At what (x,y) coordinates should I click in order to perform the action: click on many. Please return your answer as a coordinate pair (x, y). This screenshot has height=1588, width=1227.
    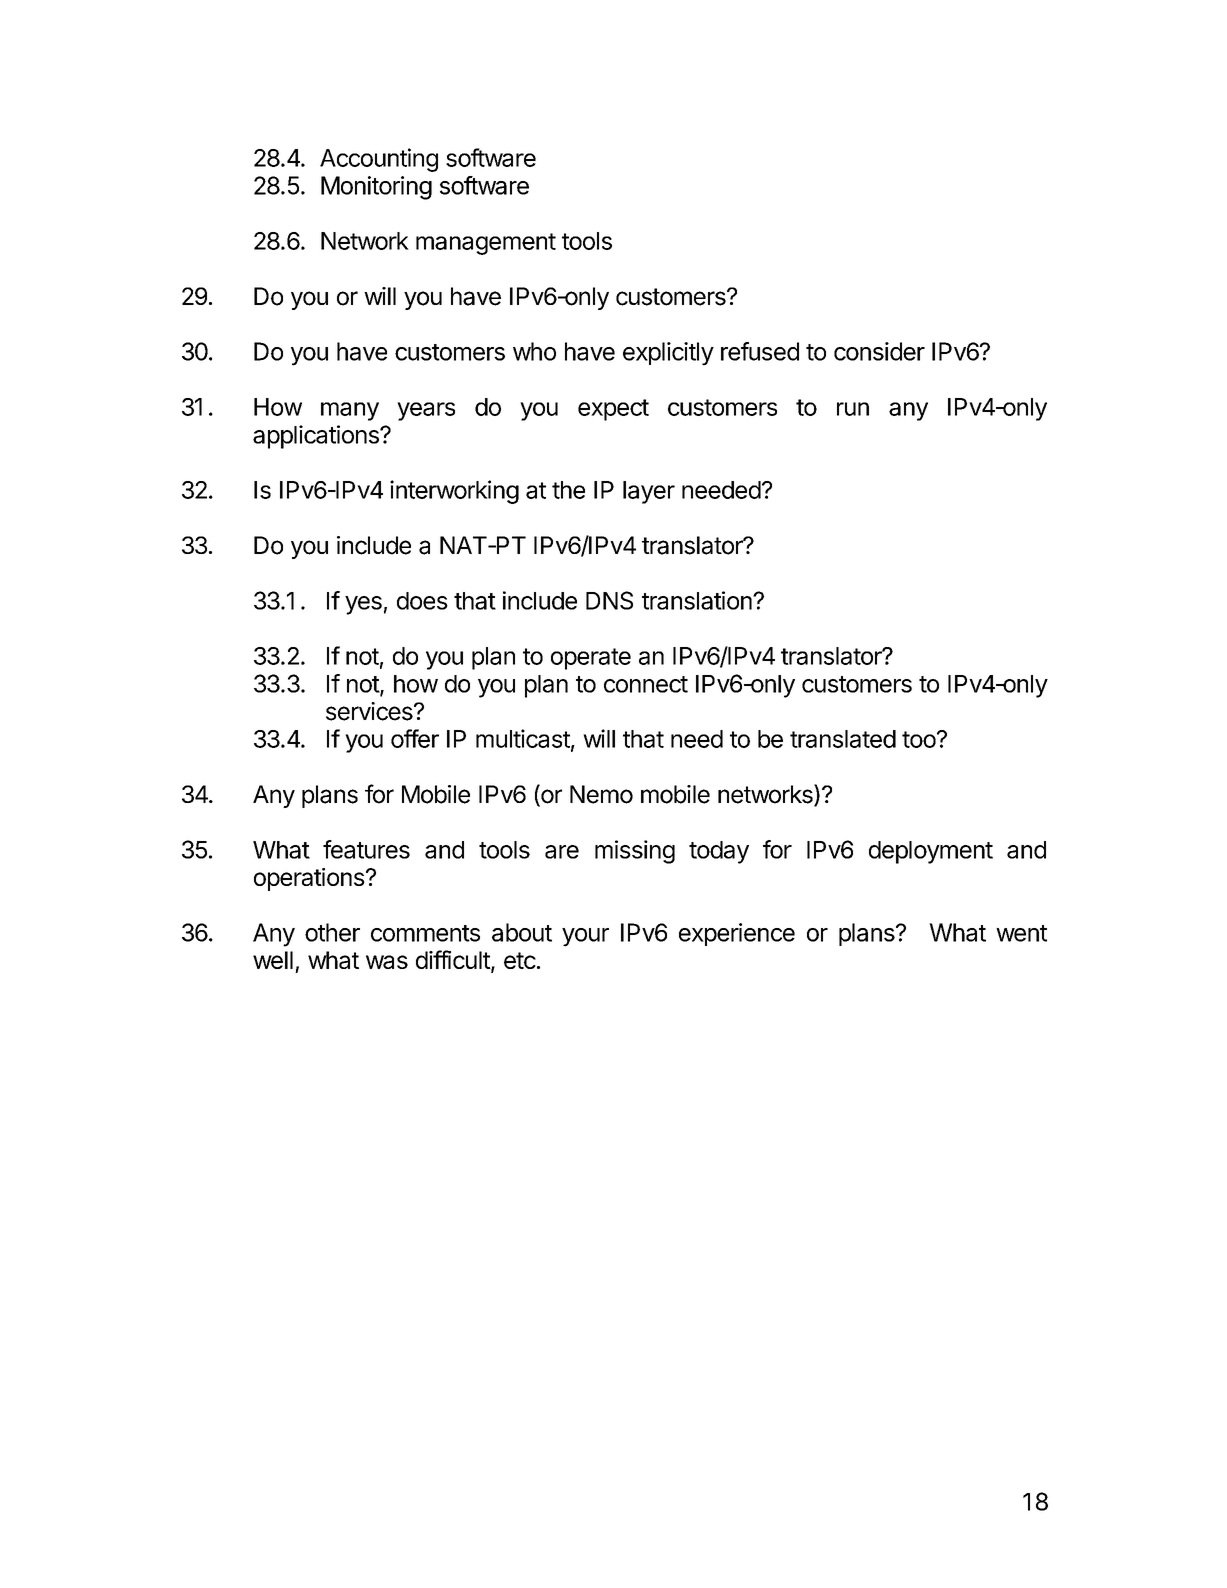
    Looking at the image, I should click on (350, 411).
